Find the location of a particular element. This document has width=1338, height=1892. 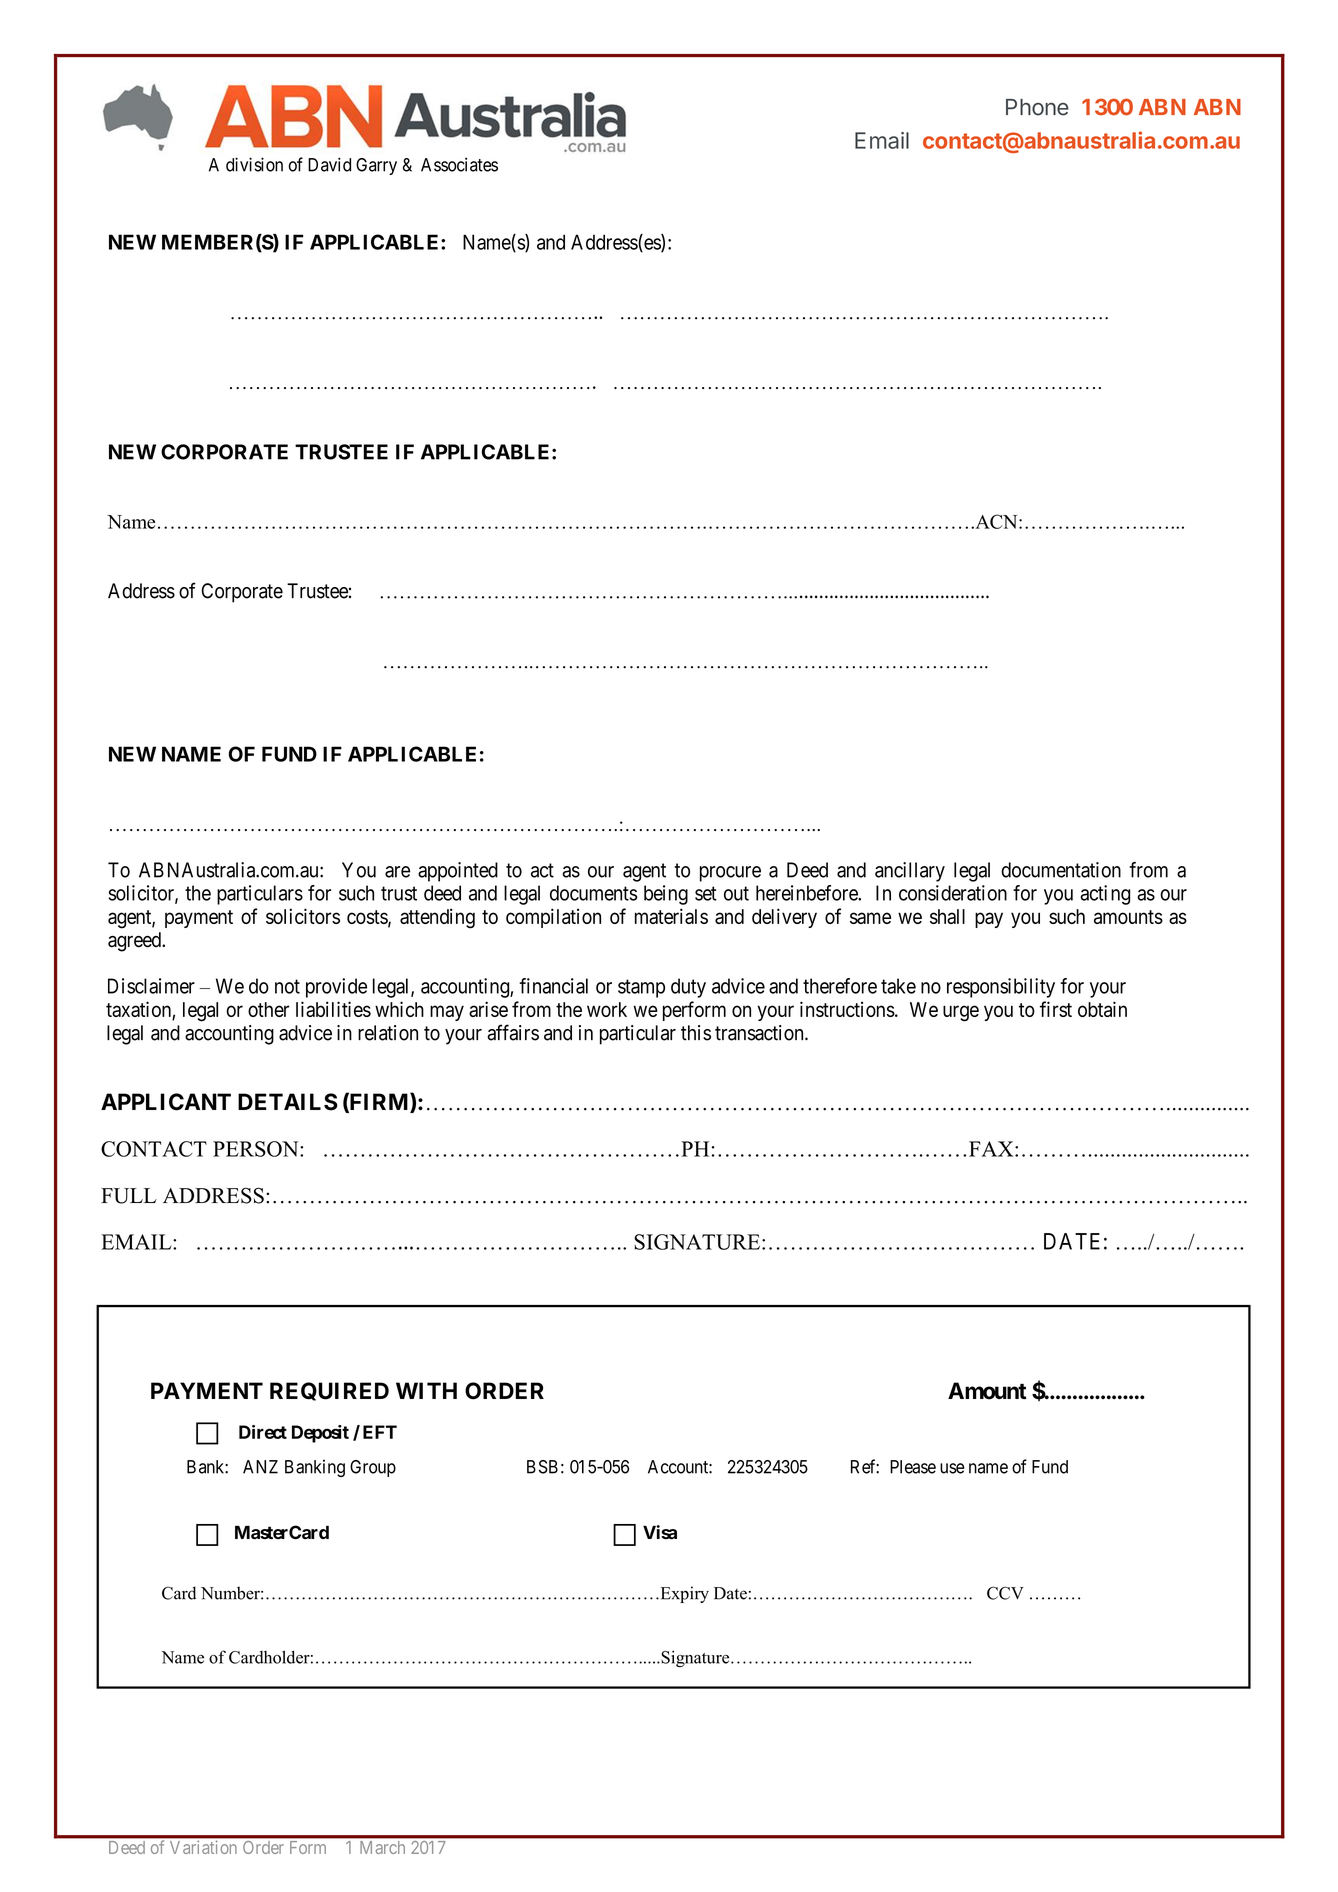

division is located at coordinates (254, 164).
